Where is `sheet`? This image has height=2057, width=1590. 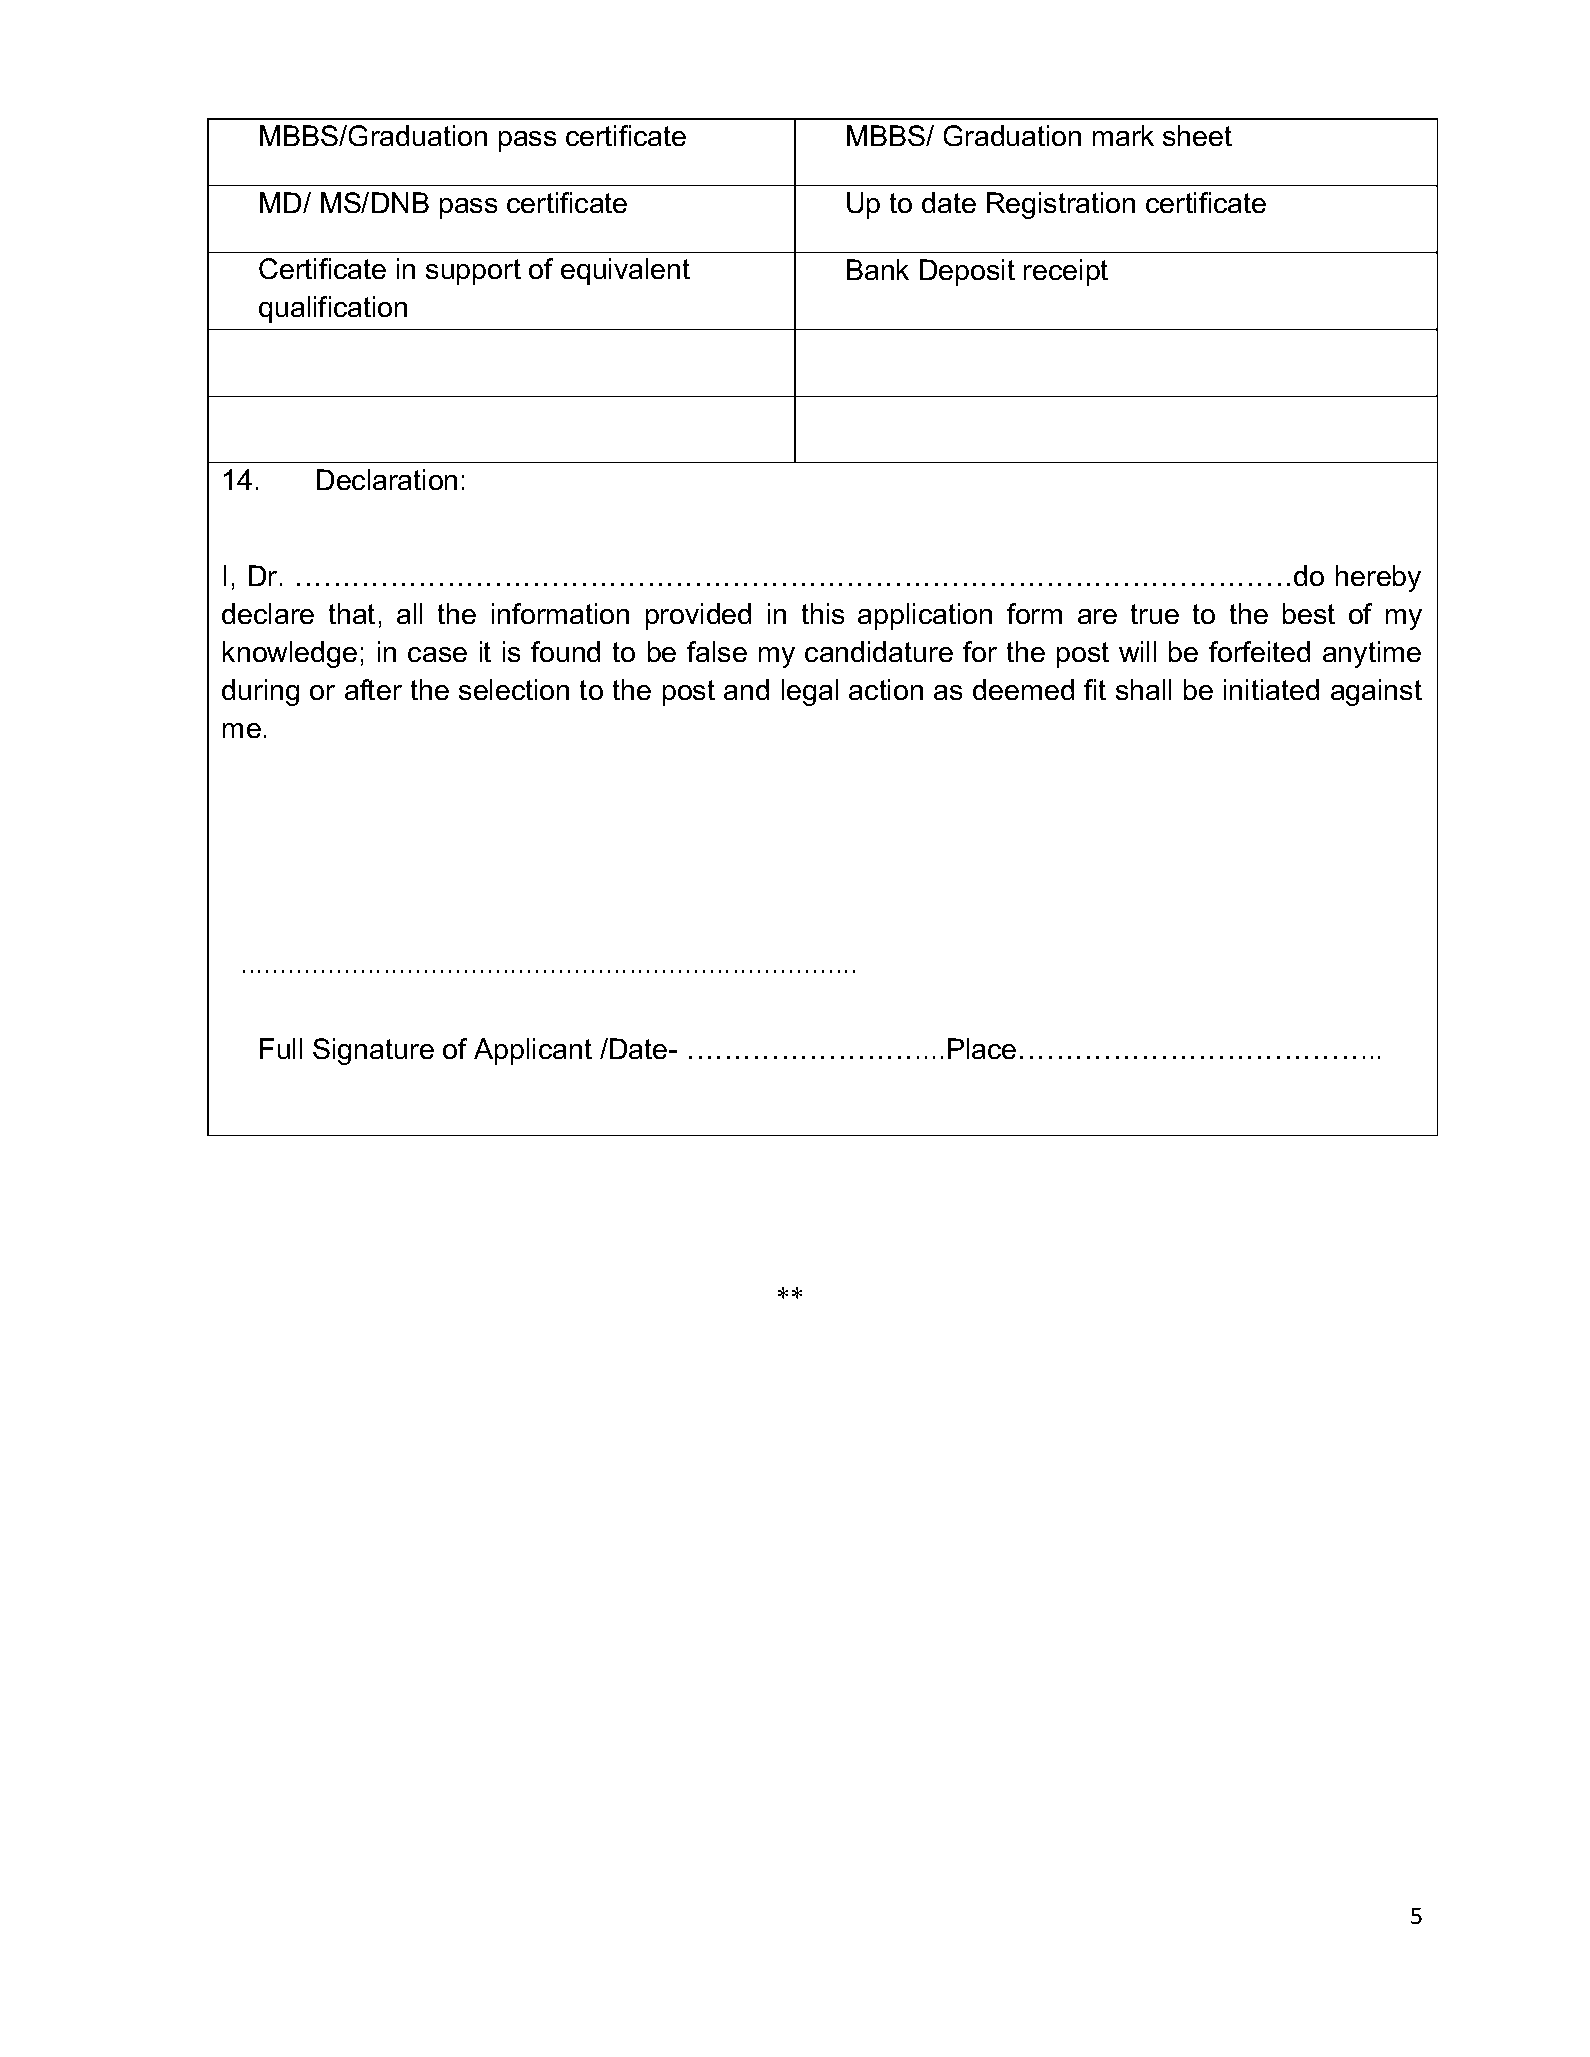
sheet is located at coordinates (1197, 135).
